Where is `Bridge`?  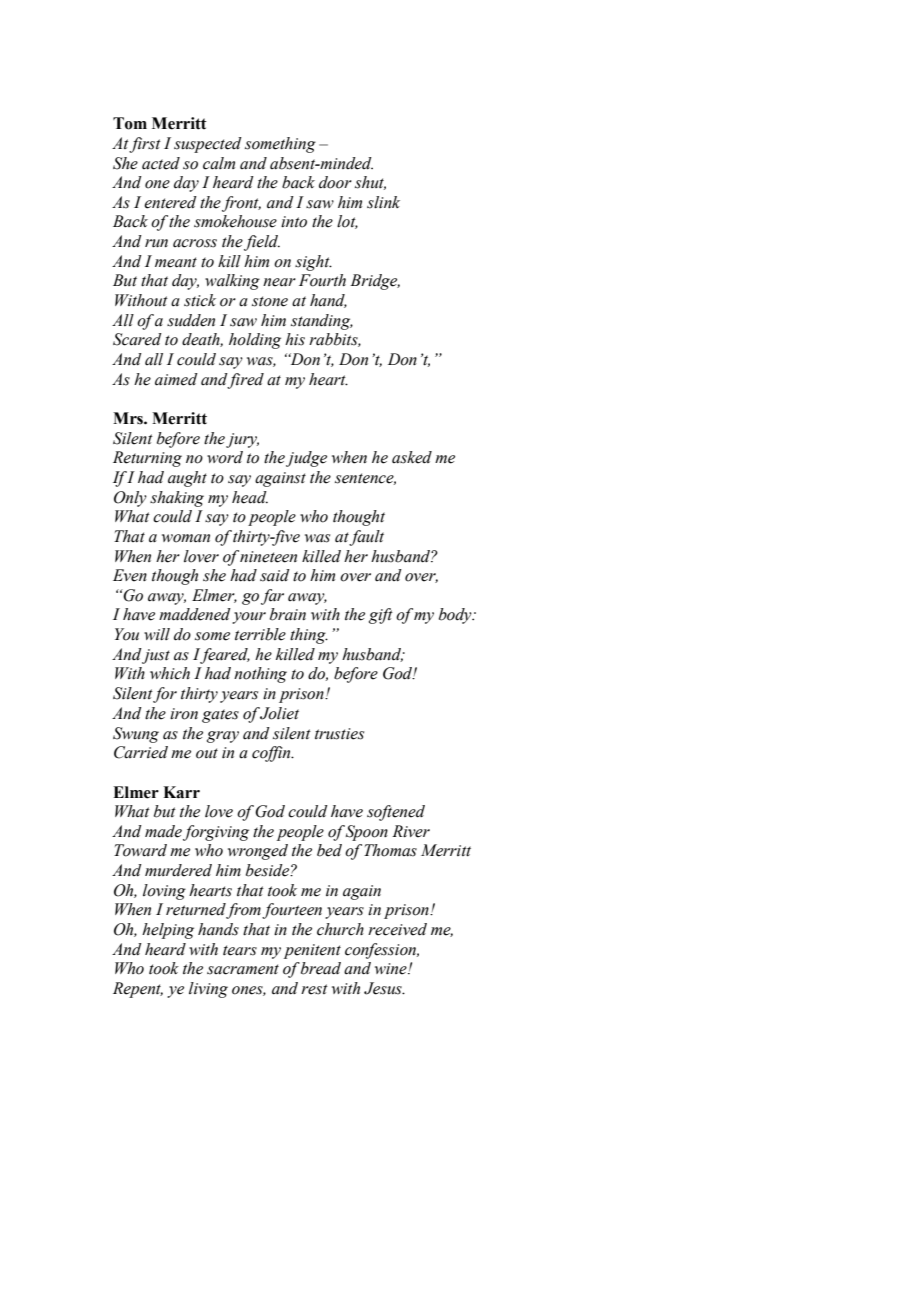 Bridge is located at coordinates (375, 282).
